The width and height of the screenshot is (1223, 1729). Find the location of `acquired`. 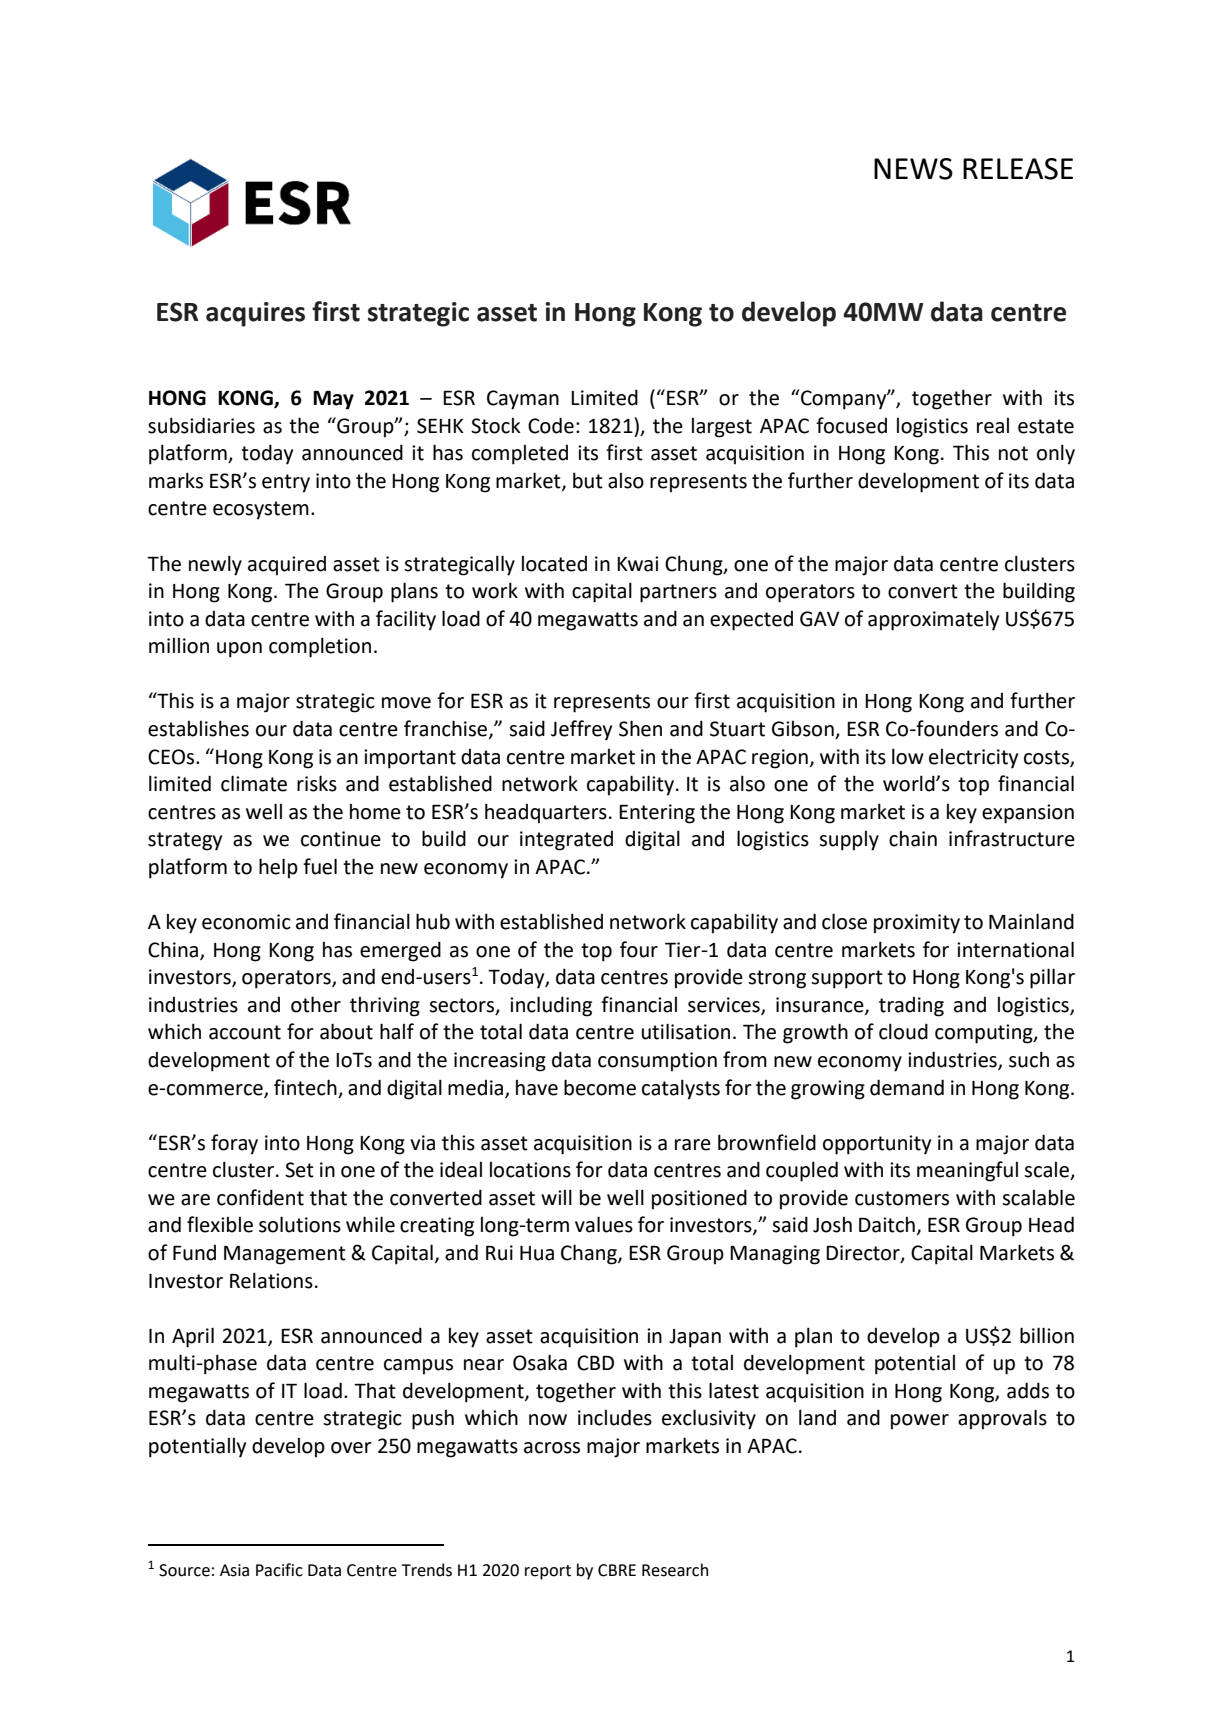

acquired is located at coordinates (287, 566).
